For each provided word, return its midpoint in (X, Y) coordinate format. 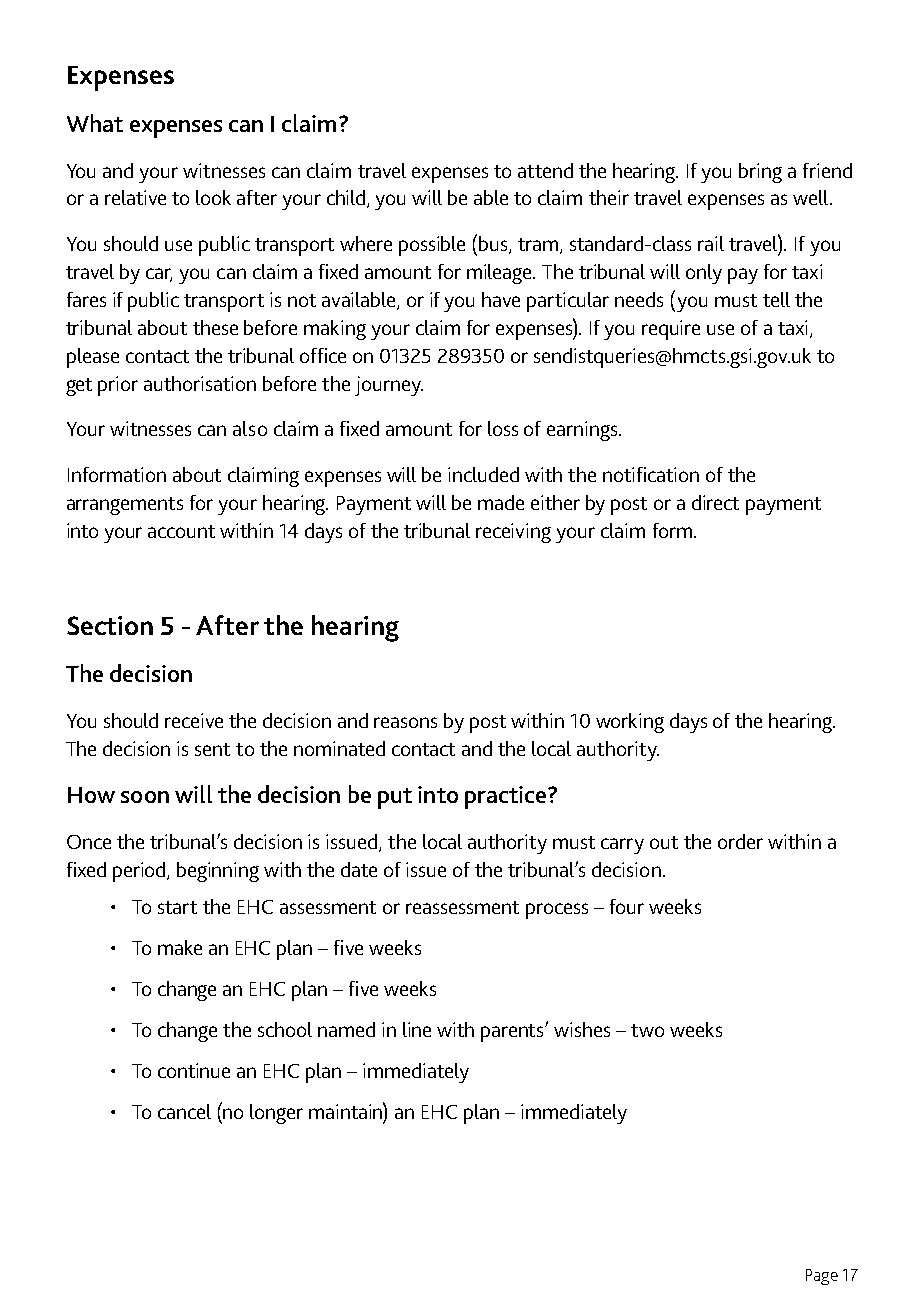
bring (760, 173)
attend (545, 170)
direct (715, 502)
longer (276, 1114)
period (140, 872)
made (501, 502)
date (359, 869)
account (181, 531)
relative (135, 197)
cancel (184, 1111)
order (740, 841)
